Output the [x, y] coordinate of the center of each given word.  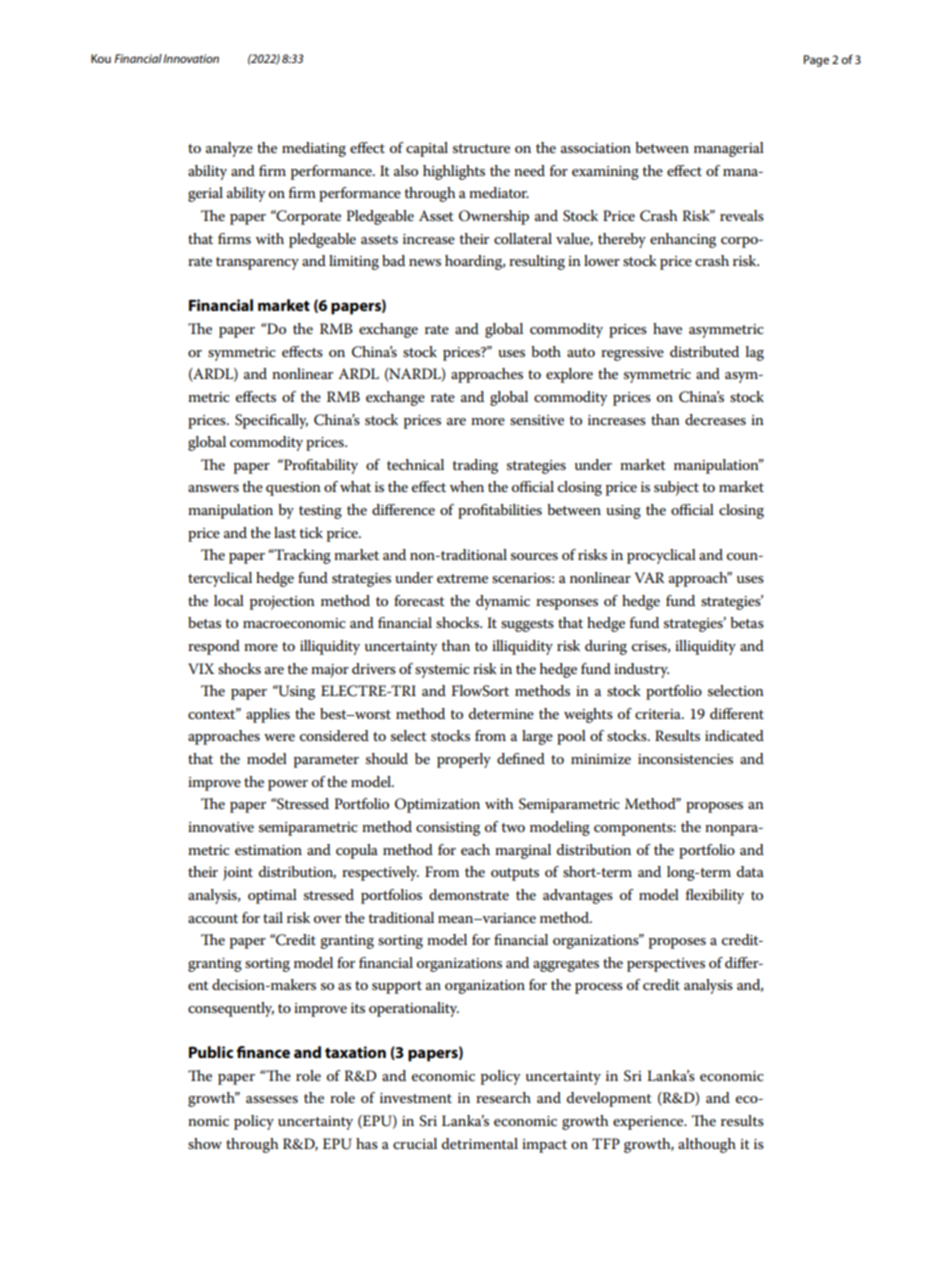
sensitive [537, 420]
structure [481, 148]
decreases [715, 419]
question [293, 489]
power [288, 785]
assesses [272, 1099]
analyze [229, 149]
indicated [734, 735]
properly [464, 760]
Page [816, 61]
